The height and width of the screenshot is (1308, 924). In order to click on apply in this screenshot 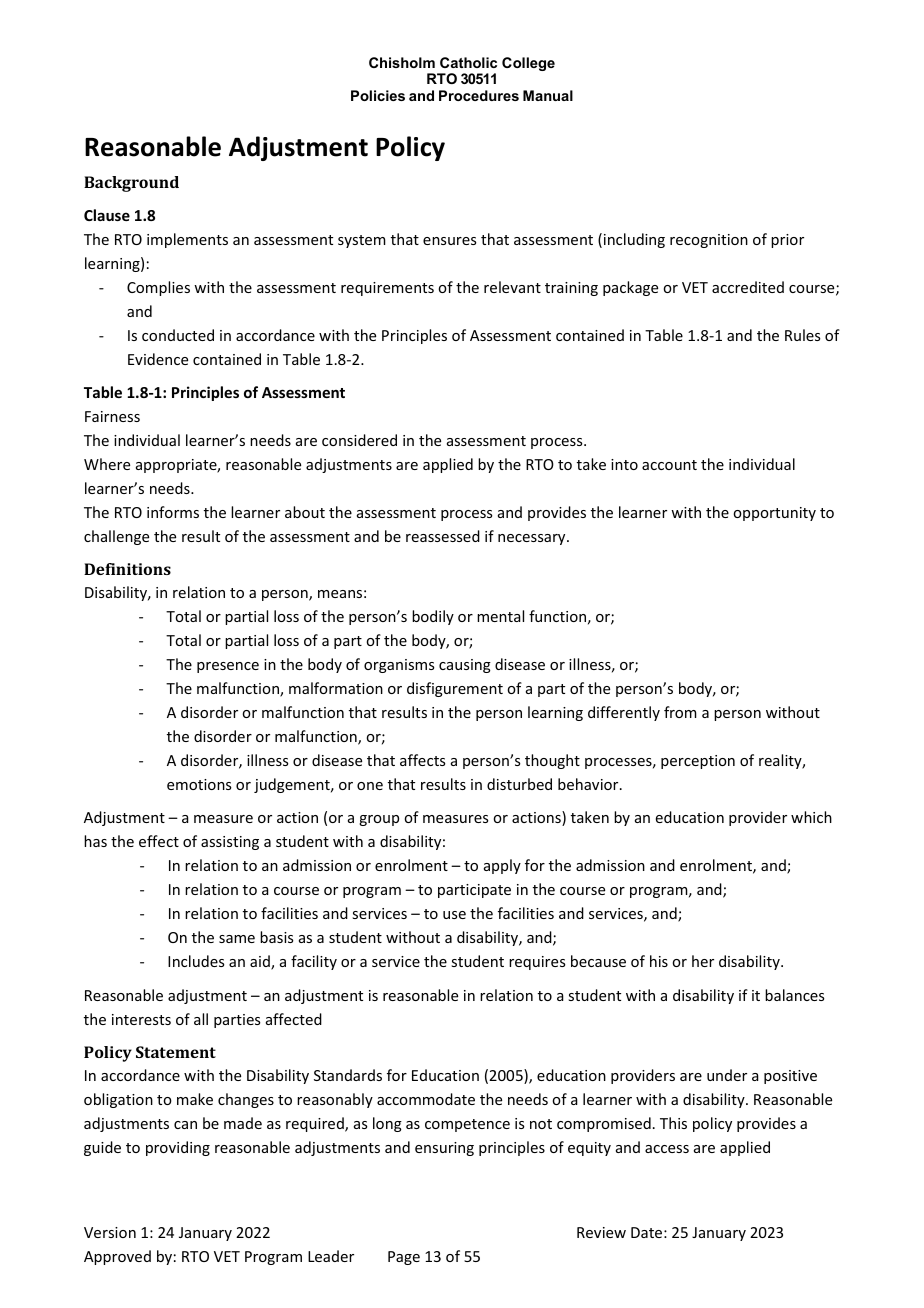, I will do `click(502, 866)`.
